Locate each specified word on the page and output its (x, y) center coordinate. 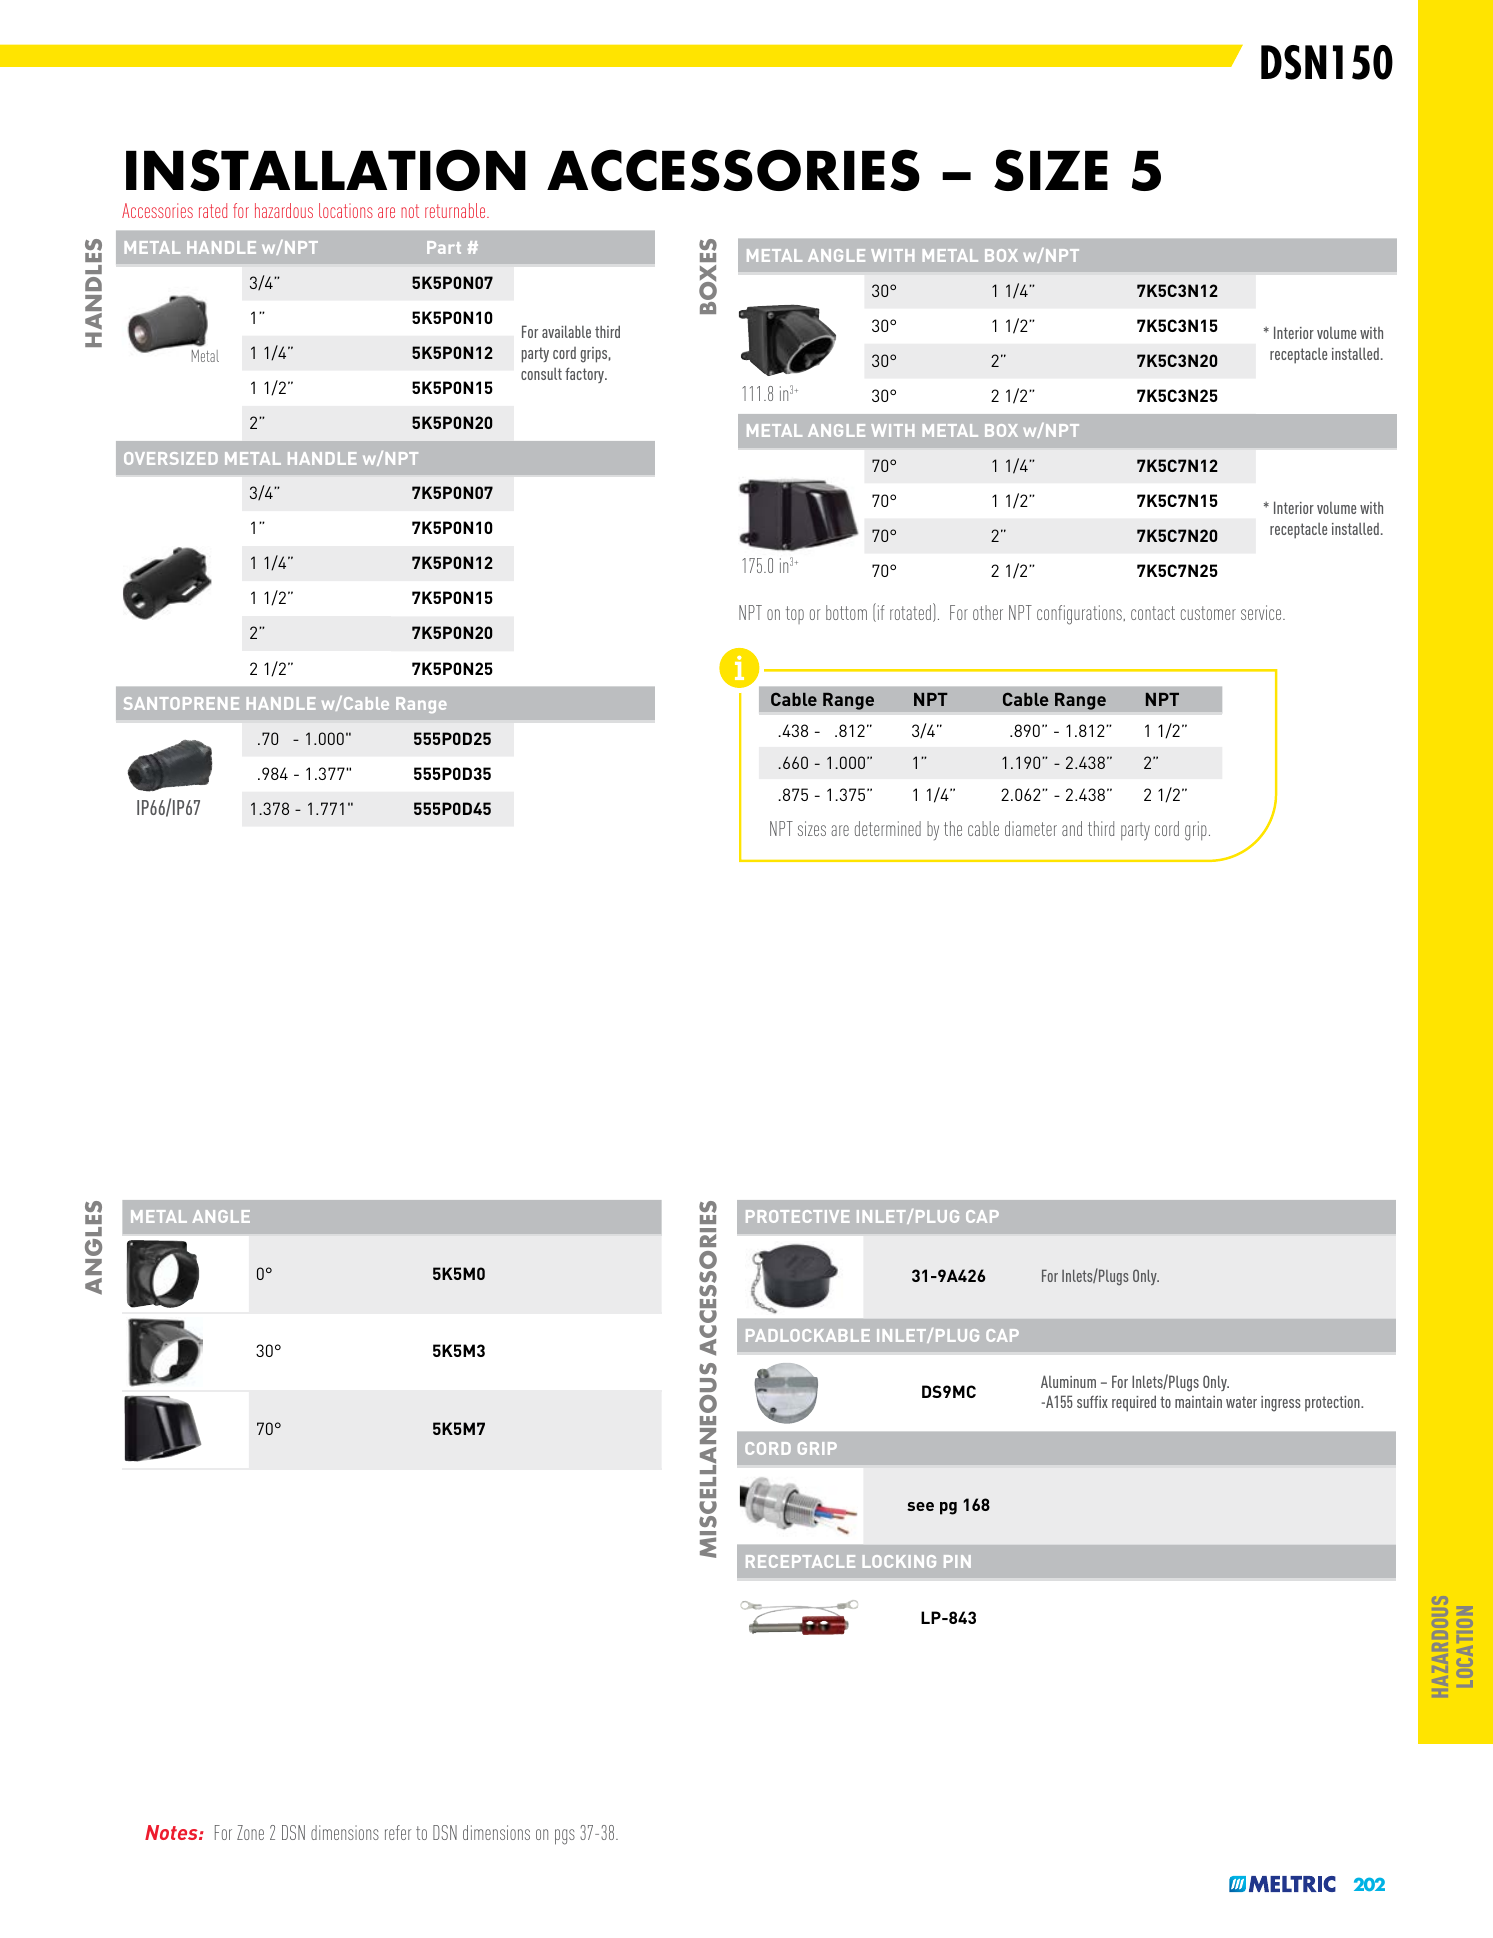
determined (888, 828)
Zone (250, 1832)
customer (1208, 613)
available (566, 331)
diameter (1031, 828)
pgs (565, 1837)
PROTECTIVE (797, 1216)
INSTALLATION (326, 170)
